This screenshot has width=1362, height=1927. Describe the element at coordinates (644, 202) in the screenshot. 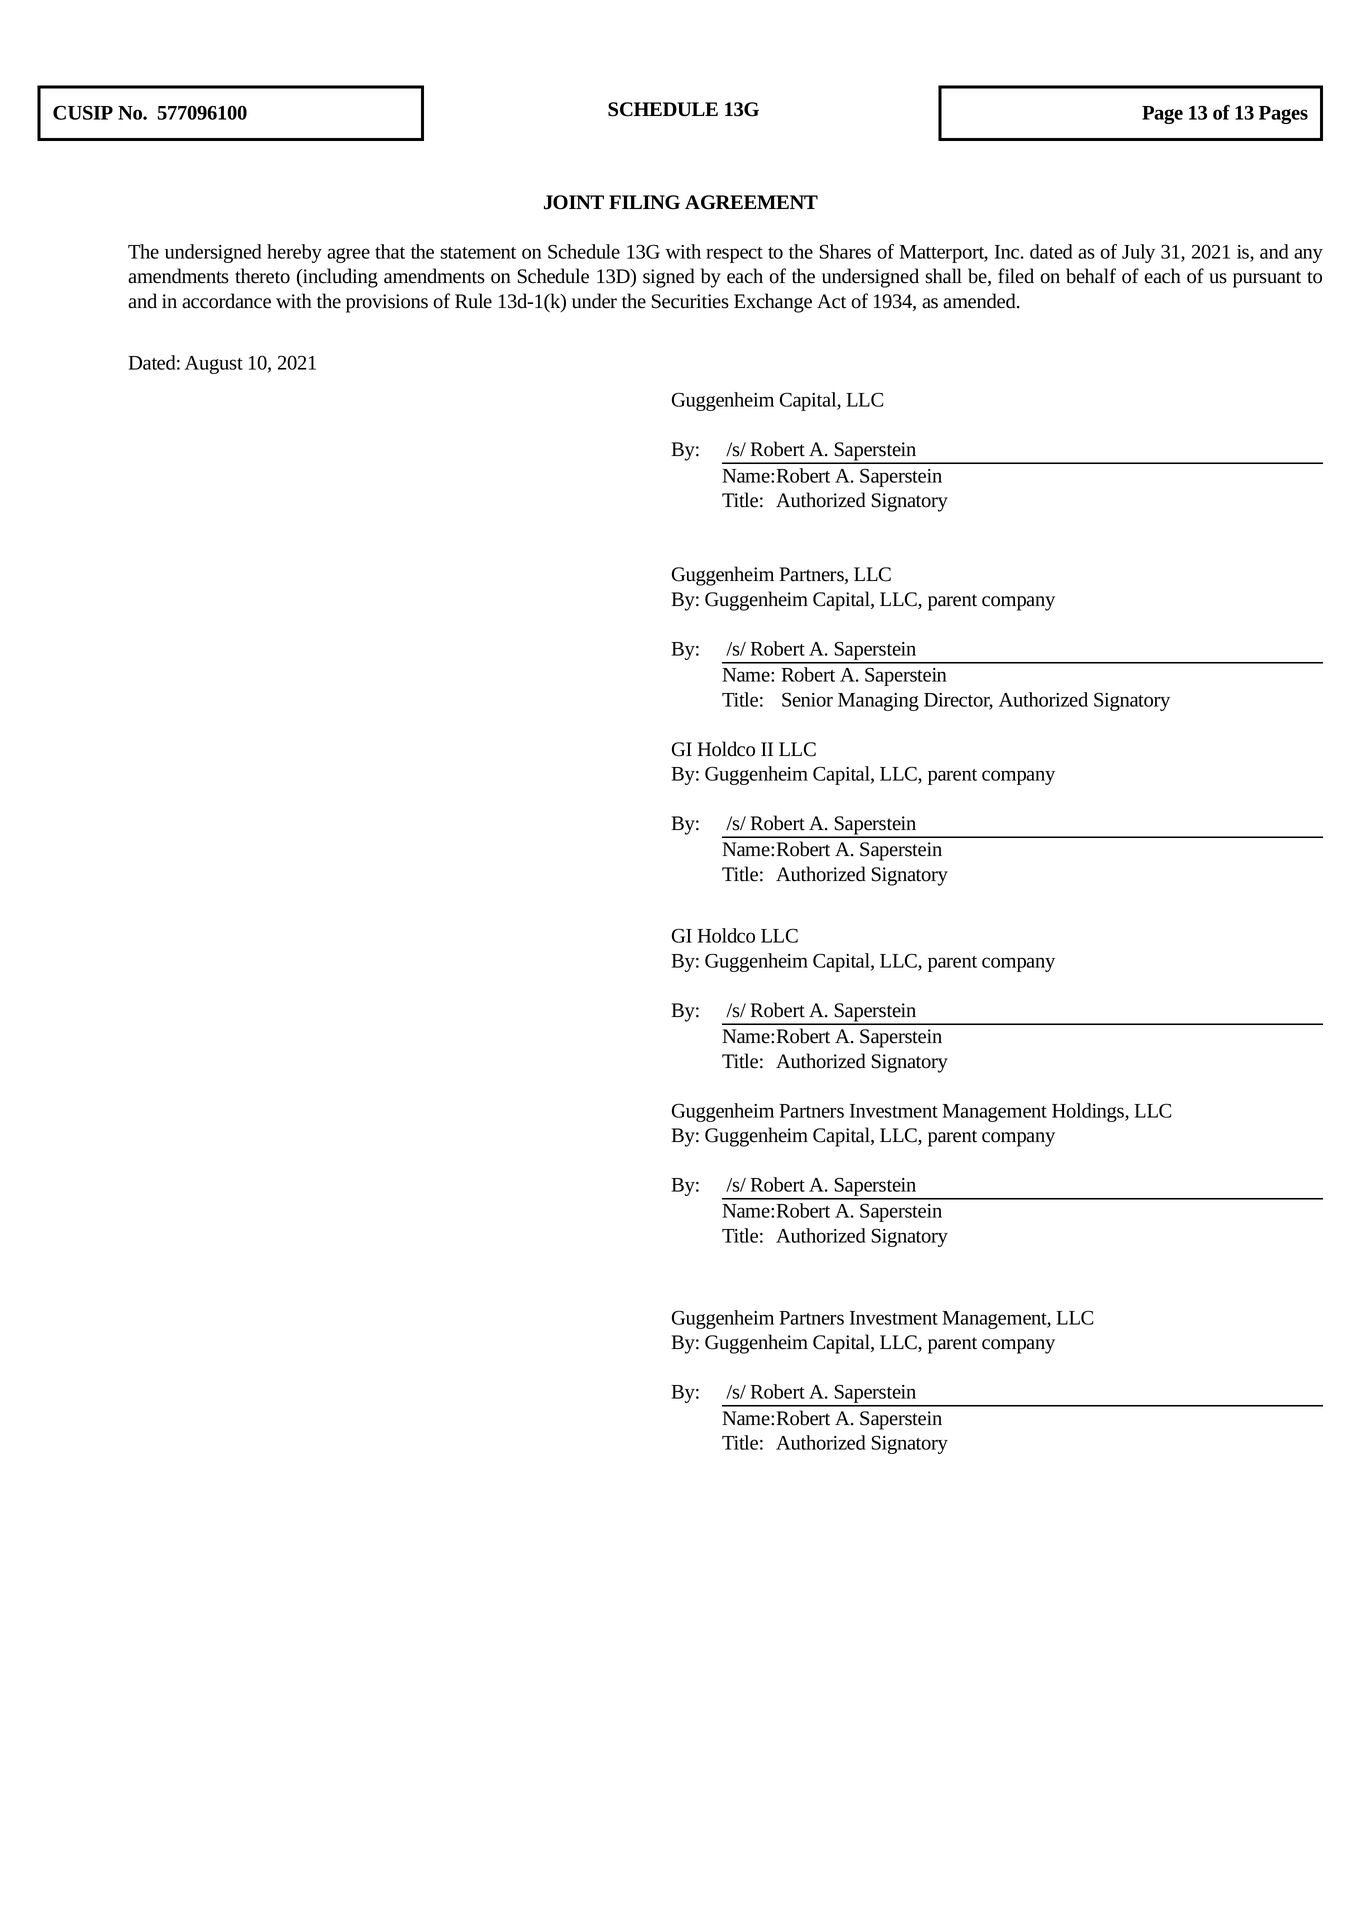

I see `FILING` at that location.
